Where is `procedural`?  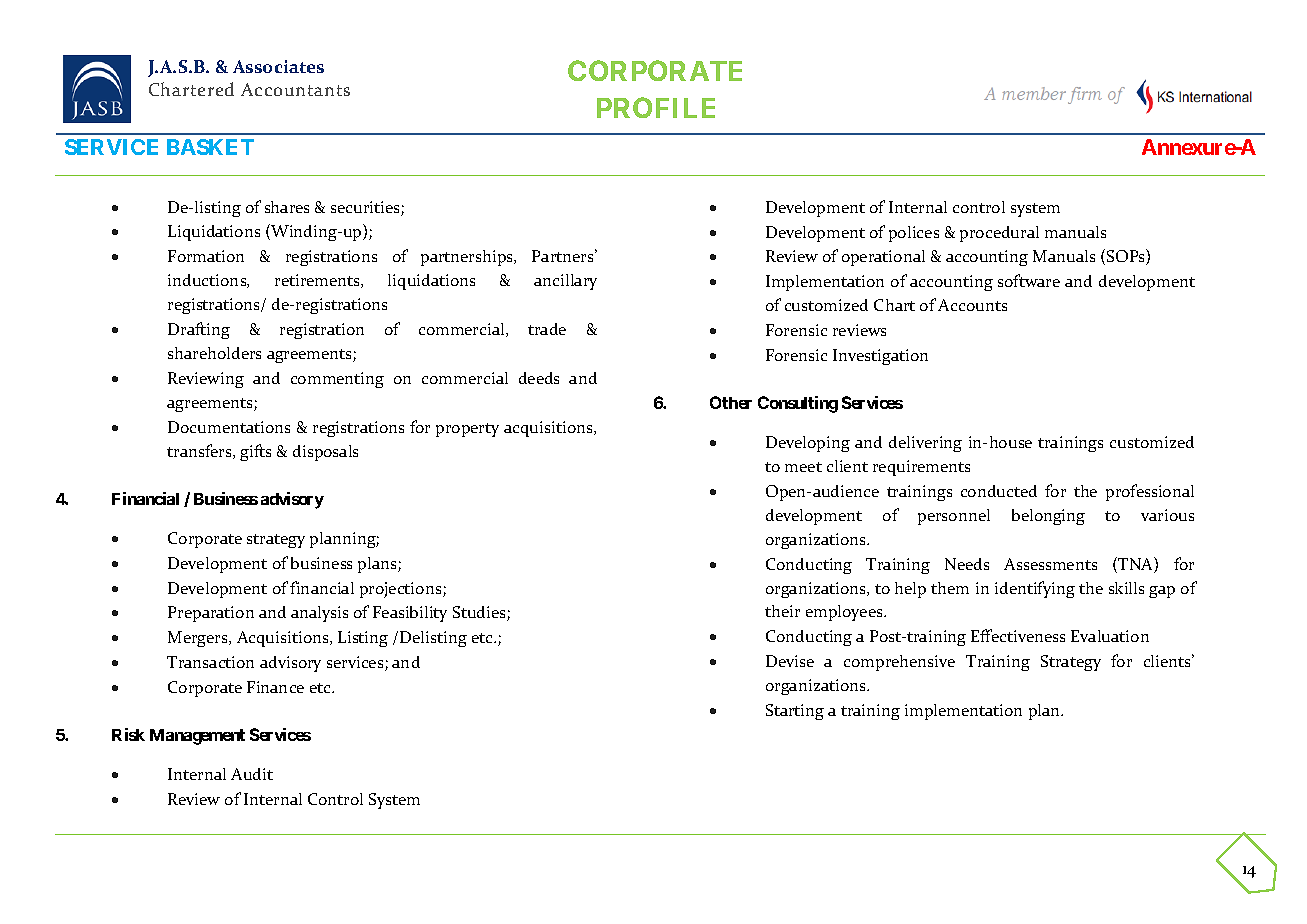
procedural is located at coordinates (999, 234).
